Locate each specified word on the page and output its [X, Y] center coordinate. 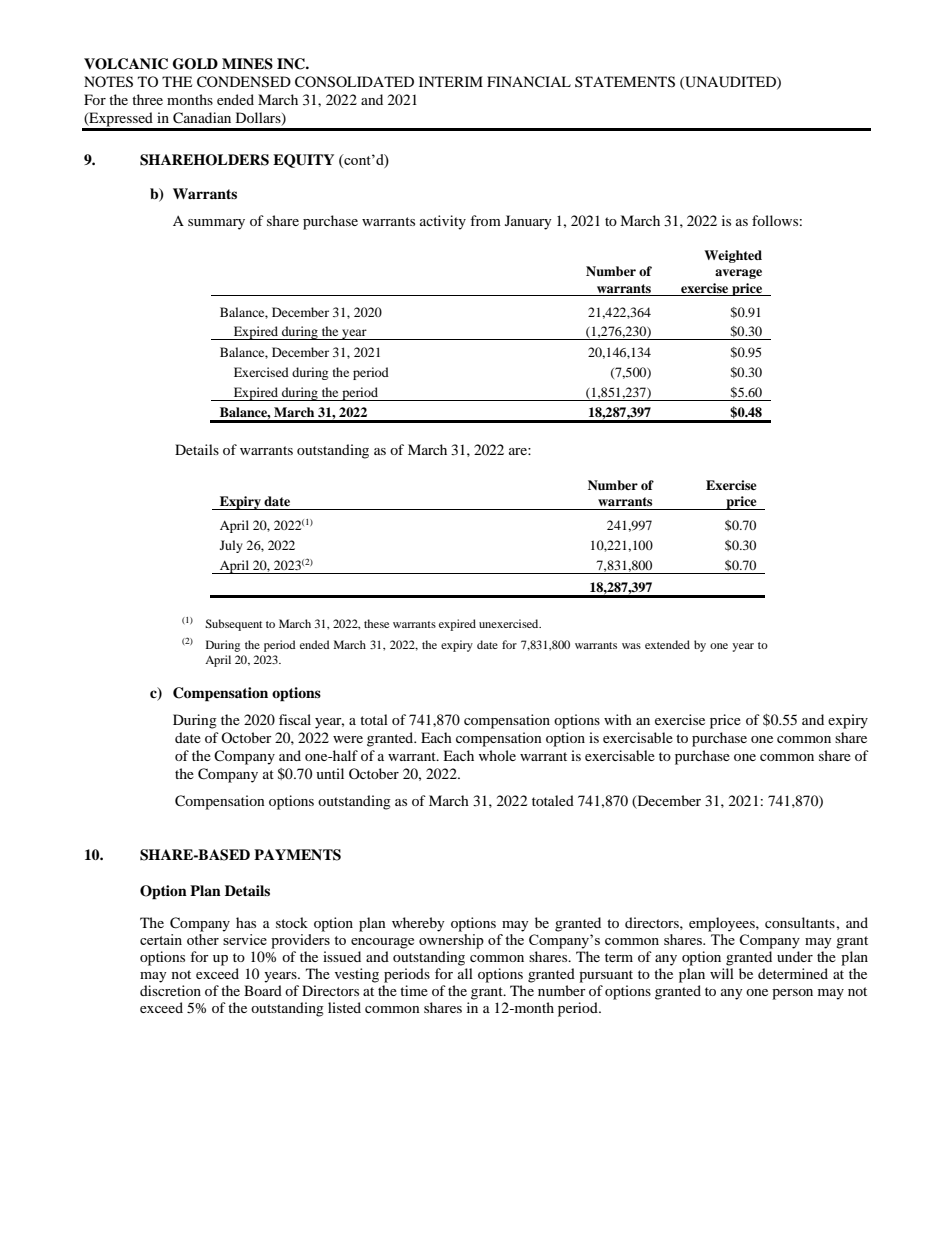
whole [497, 755]
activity [443, 222]
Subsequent [234, 625]
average [738, 274]
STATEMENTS [625, 82]
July [231, 546]
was [631, 646]
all [465, 973]
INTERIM [451, 81]
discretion [170, 990]
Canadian [202, 118]
